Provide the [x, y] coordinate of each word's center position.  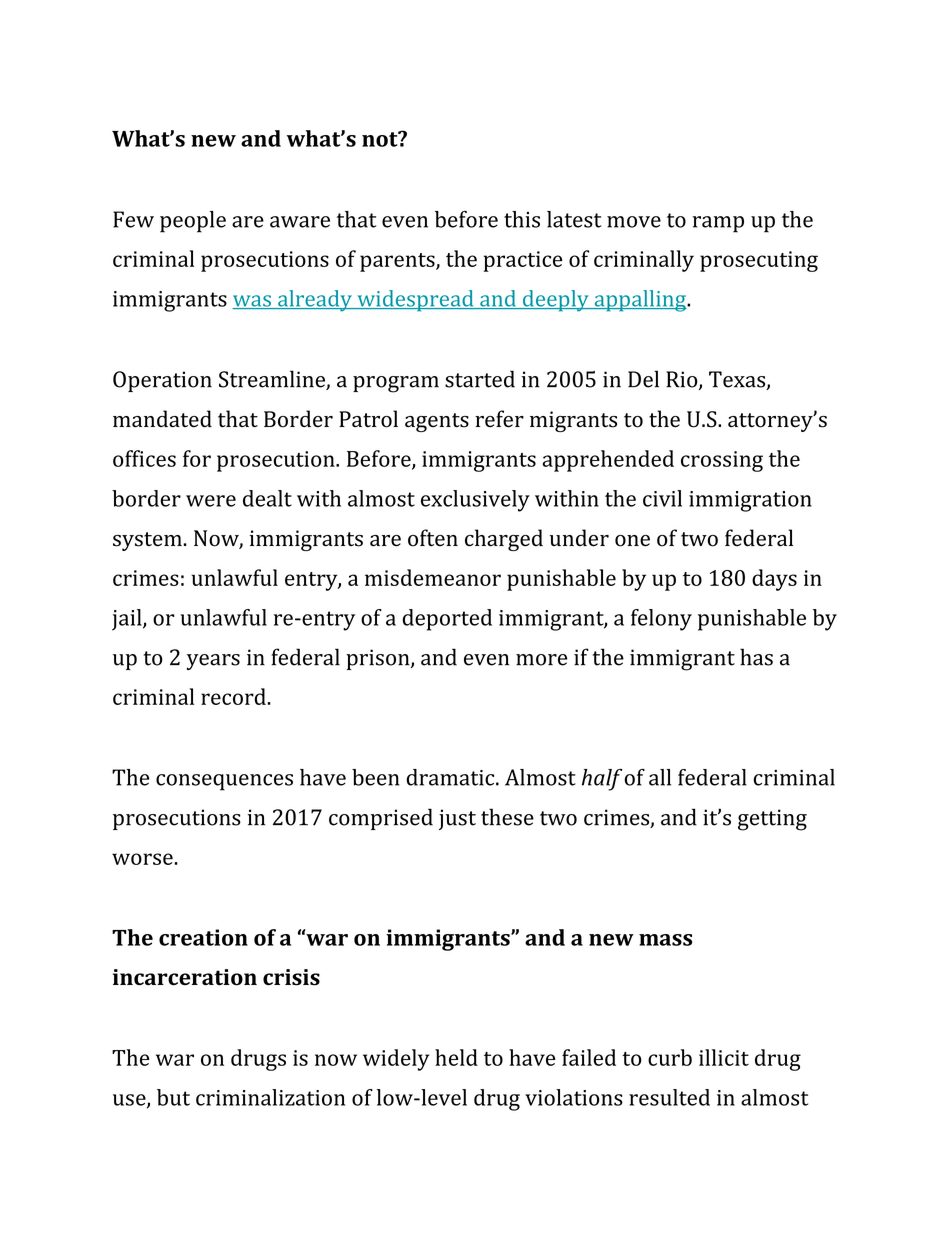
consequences [224, 782]
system [147, 541]
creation [203, 937]
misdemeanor [433, 577]
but [173, 1097]
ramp [718, 224]
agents [437, 422]
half [602, 780]
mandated [162, 419]
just [457, 819]
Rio [683, 380]
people [193, 222]
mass [665, 940]
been [376, 777]
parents [398, 262]
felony [661, 620]
